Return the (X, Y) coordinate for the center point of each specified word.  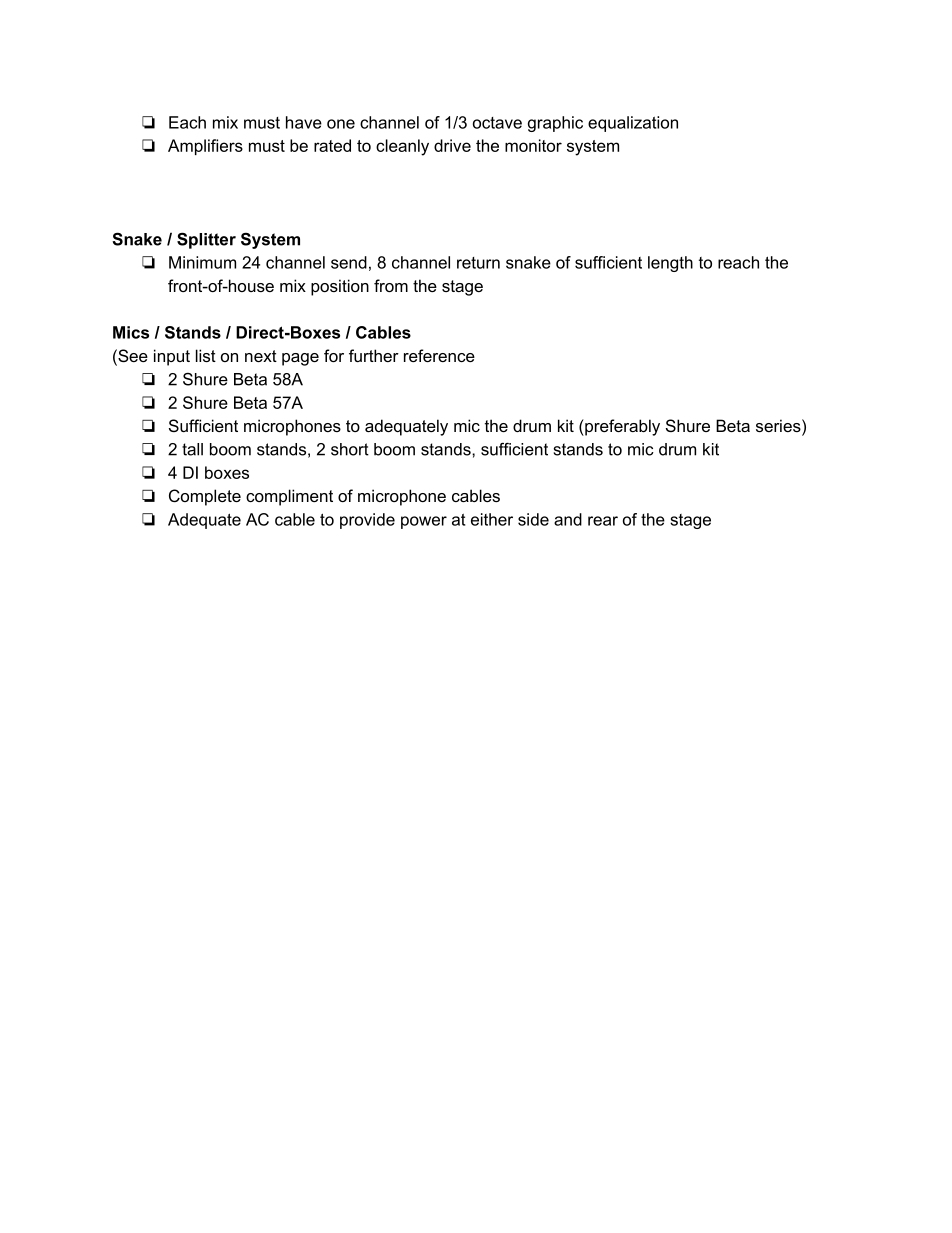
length (670, 264)
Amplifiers (205, 147)
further (374, 355)
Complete (205, 497)
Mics (131, 332)
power (424, 522)
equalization (633, 124)
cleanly (402, 147)
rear (603, 521)
